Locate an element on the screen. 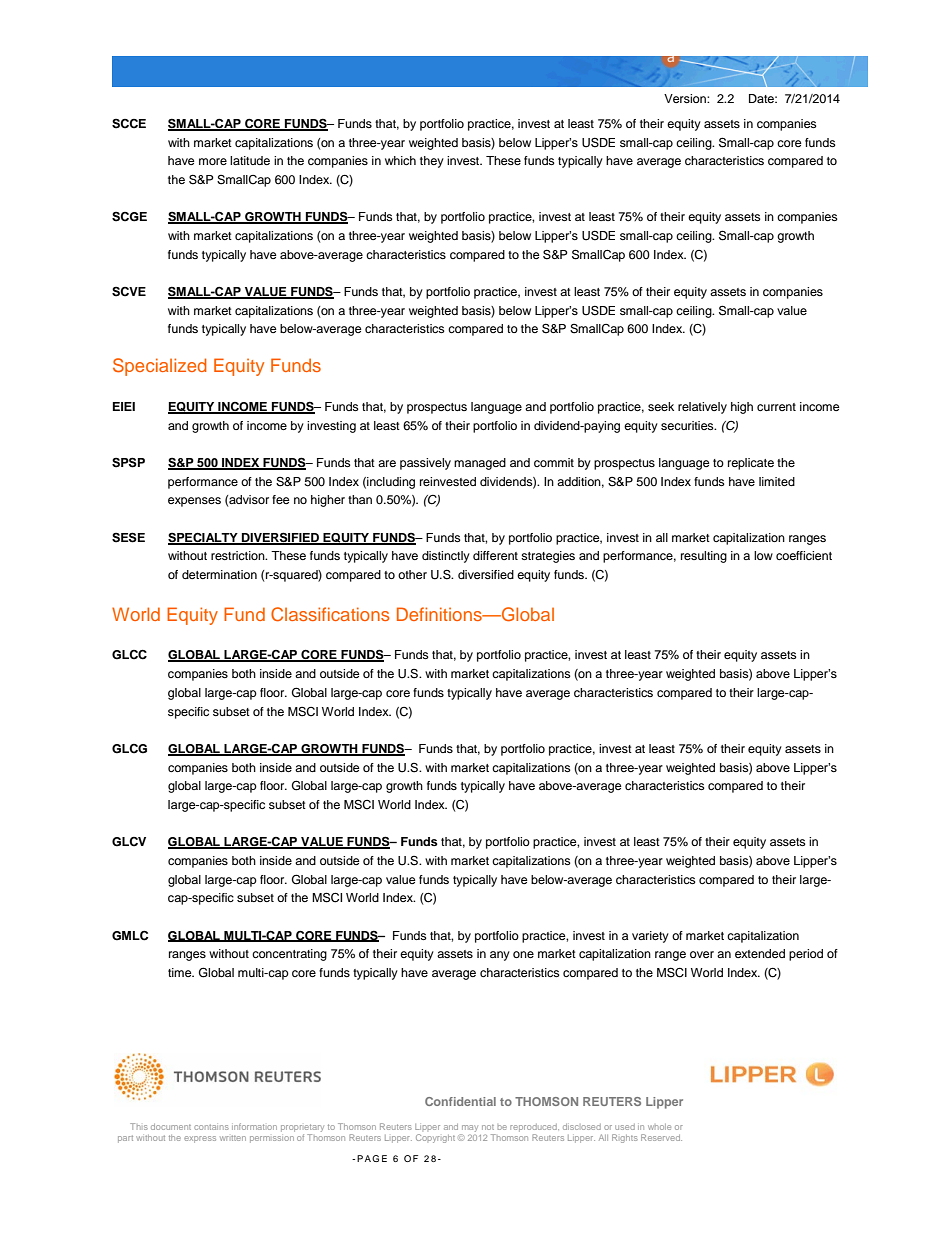 Image resolution: width=952 pixels, height=1233 pixels. over is located at coordinates (702, 954).
